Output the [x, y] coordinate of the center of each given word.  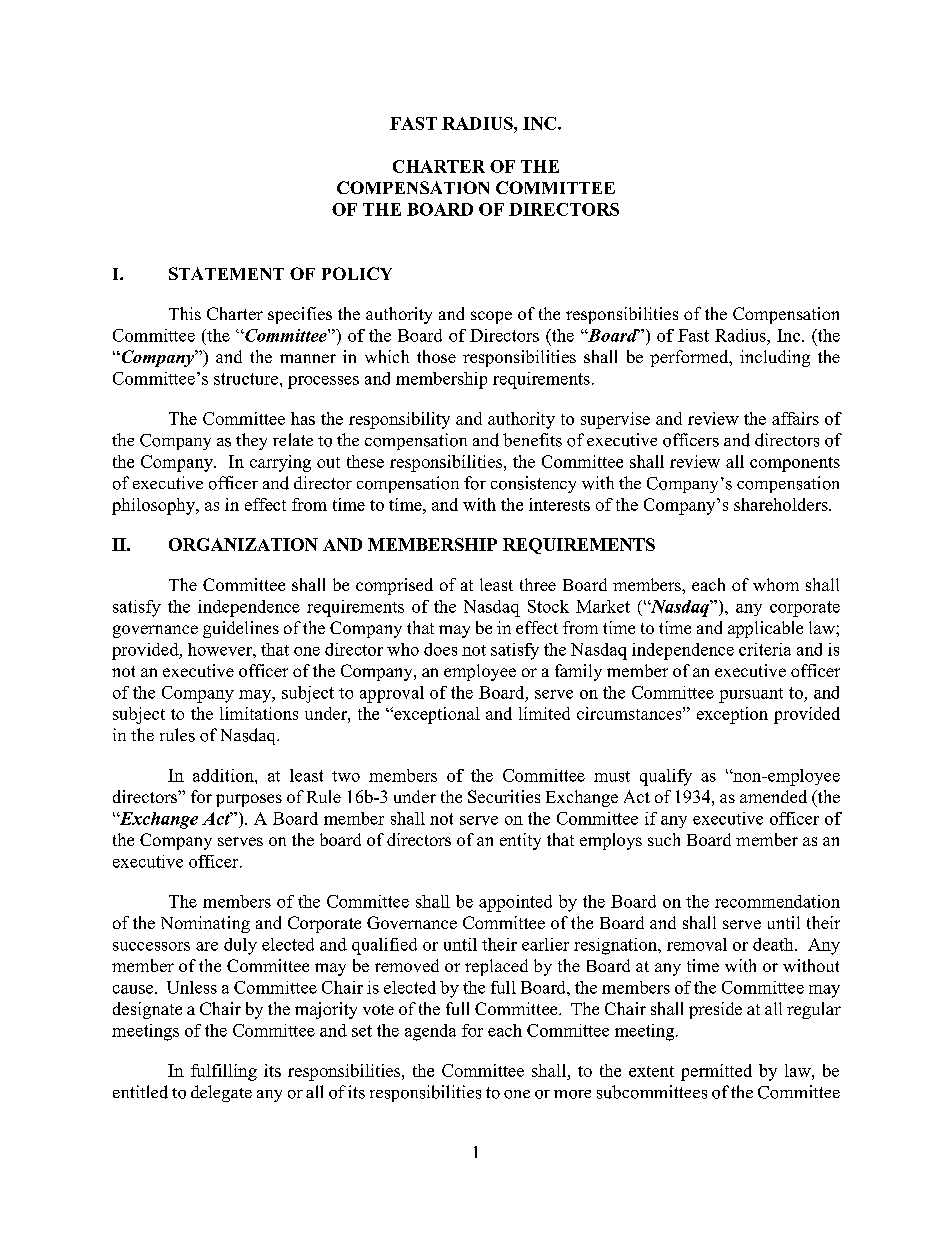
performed [690, 358]
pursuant [751, 695]
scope [491, 317]
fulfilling [224, 1072]
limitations [259, 713]
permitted [716, 1072]
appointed [515, 903]
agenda [430, 1032]
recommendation [777, 901]
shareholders [782, 504]
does [440, 649]
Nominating [205, 924]
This [185, 313]
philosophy [154, 506]
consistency [533, 484]
